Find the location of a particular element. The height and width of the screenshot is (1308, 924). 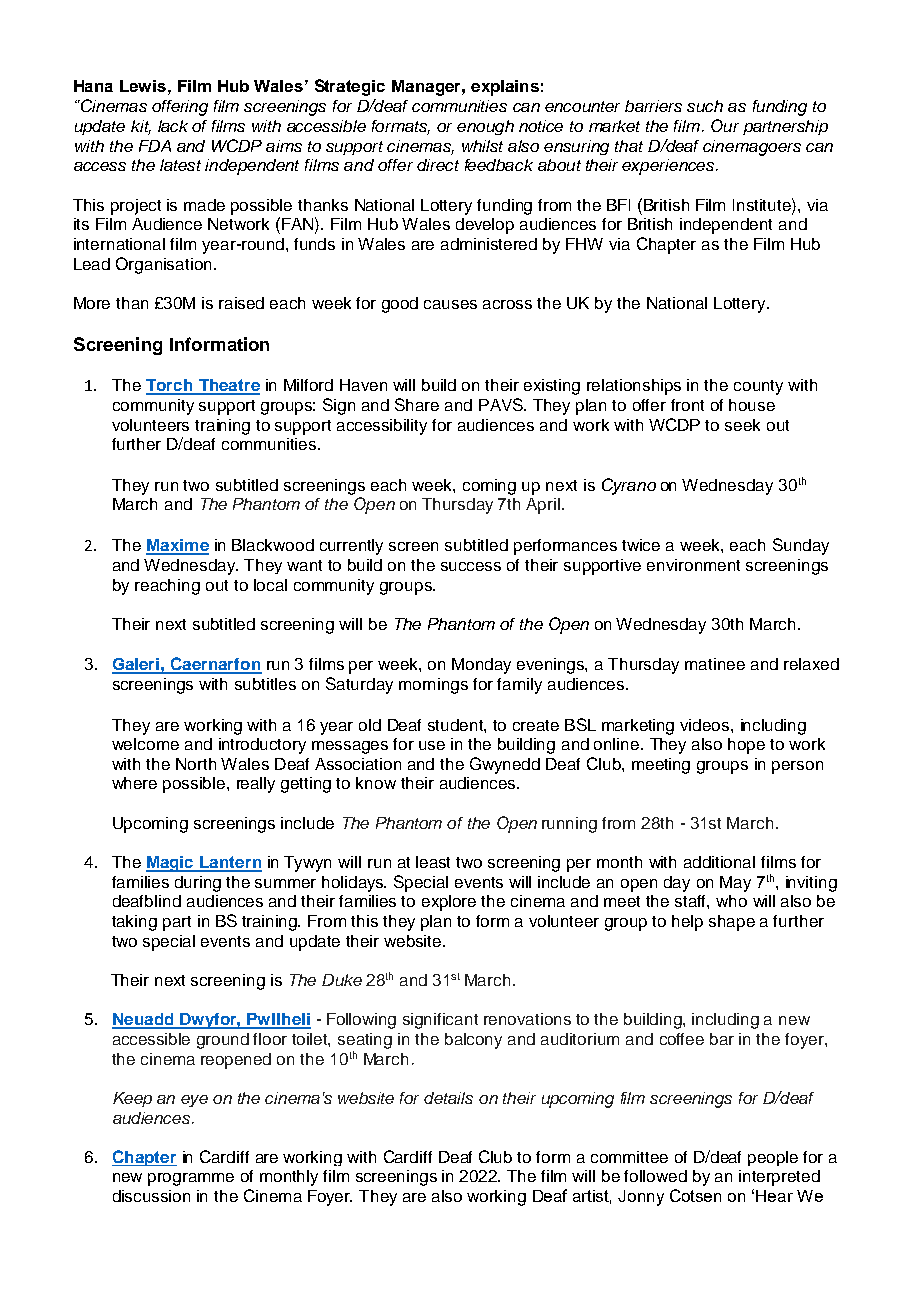

enough is located at coordinates (485, 127).
